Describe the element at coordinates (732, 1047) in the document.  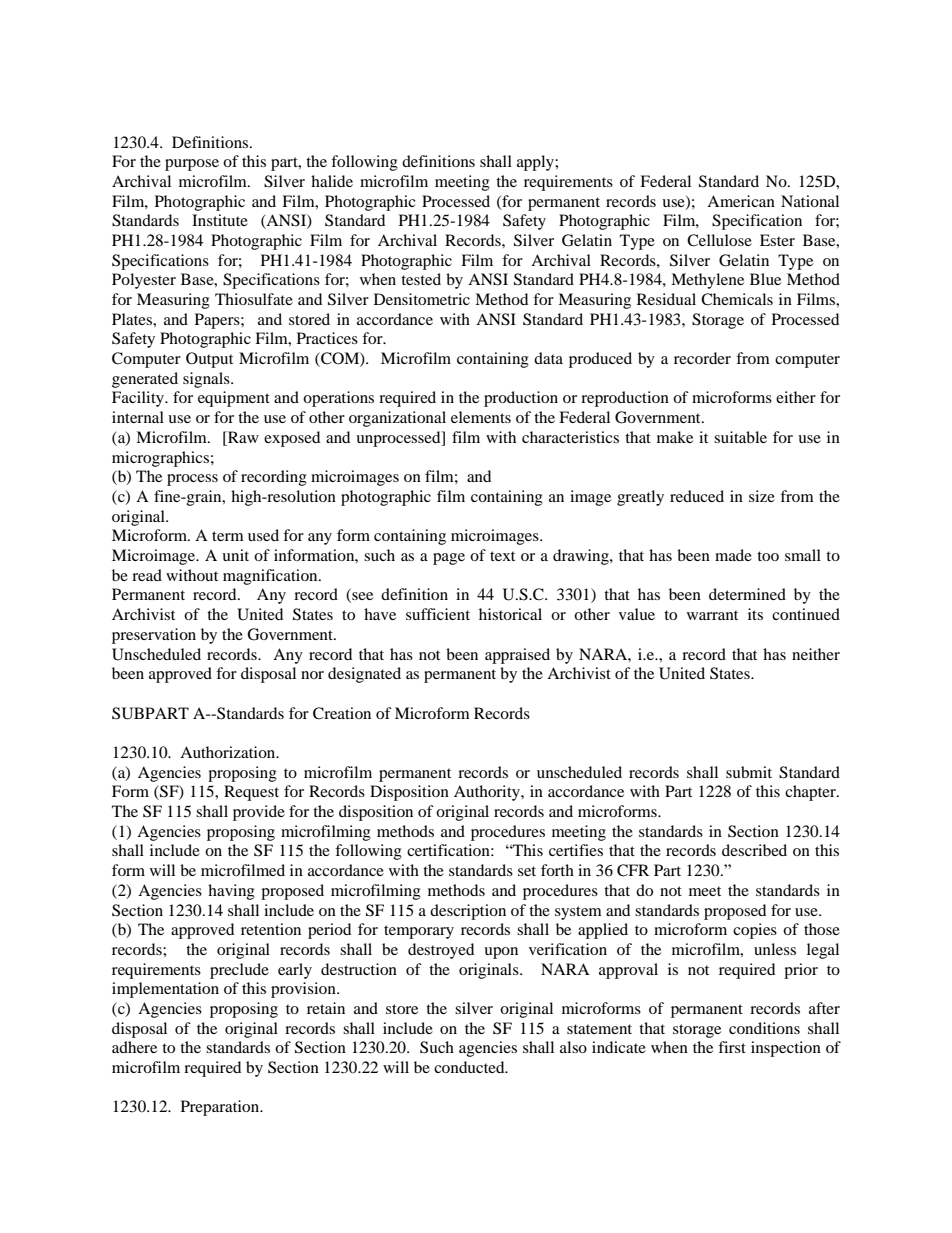
I see `first` at that location.
